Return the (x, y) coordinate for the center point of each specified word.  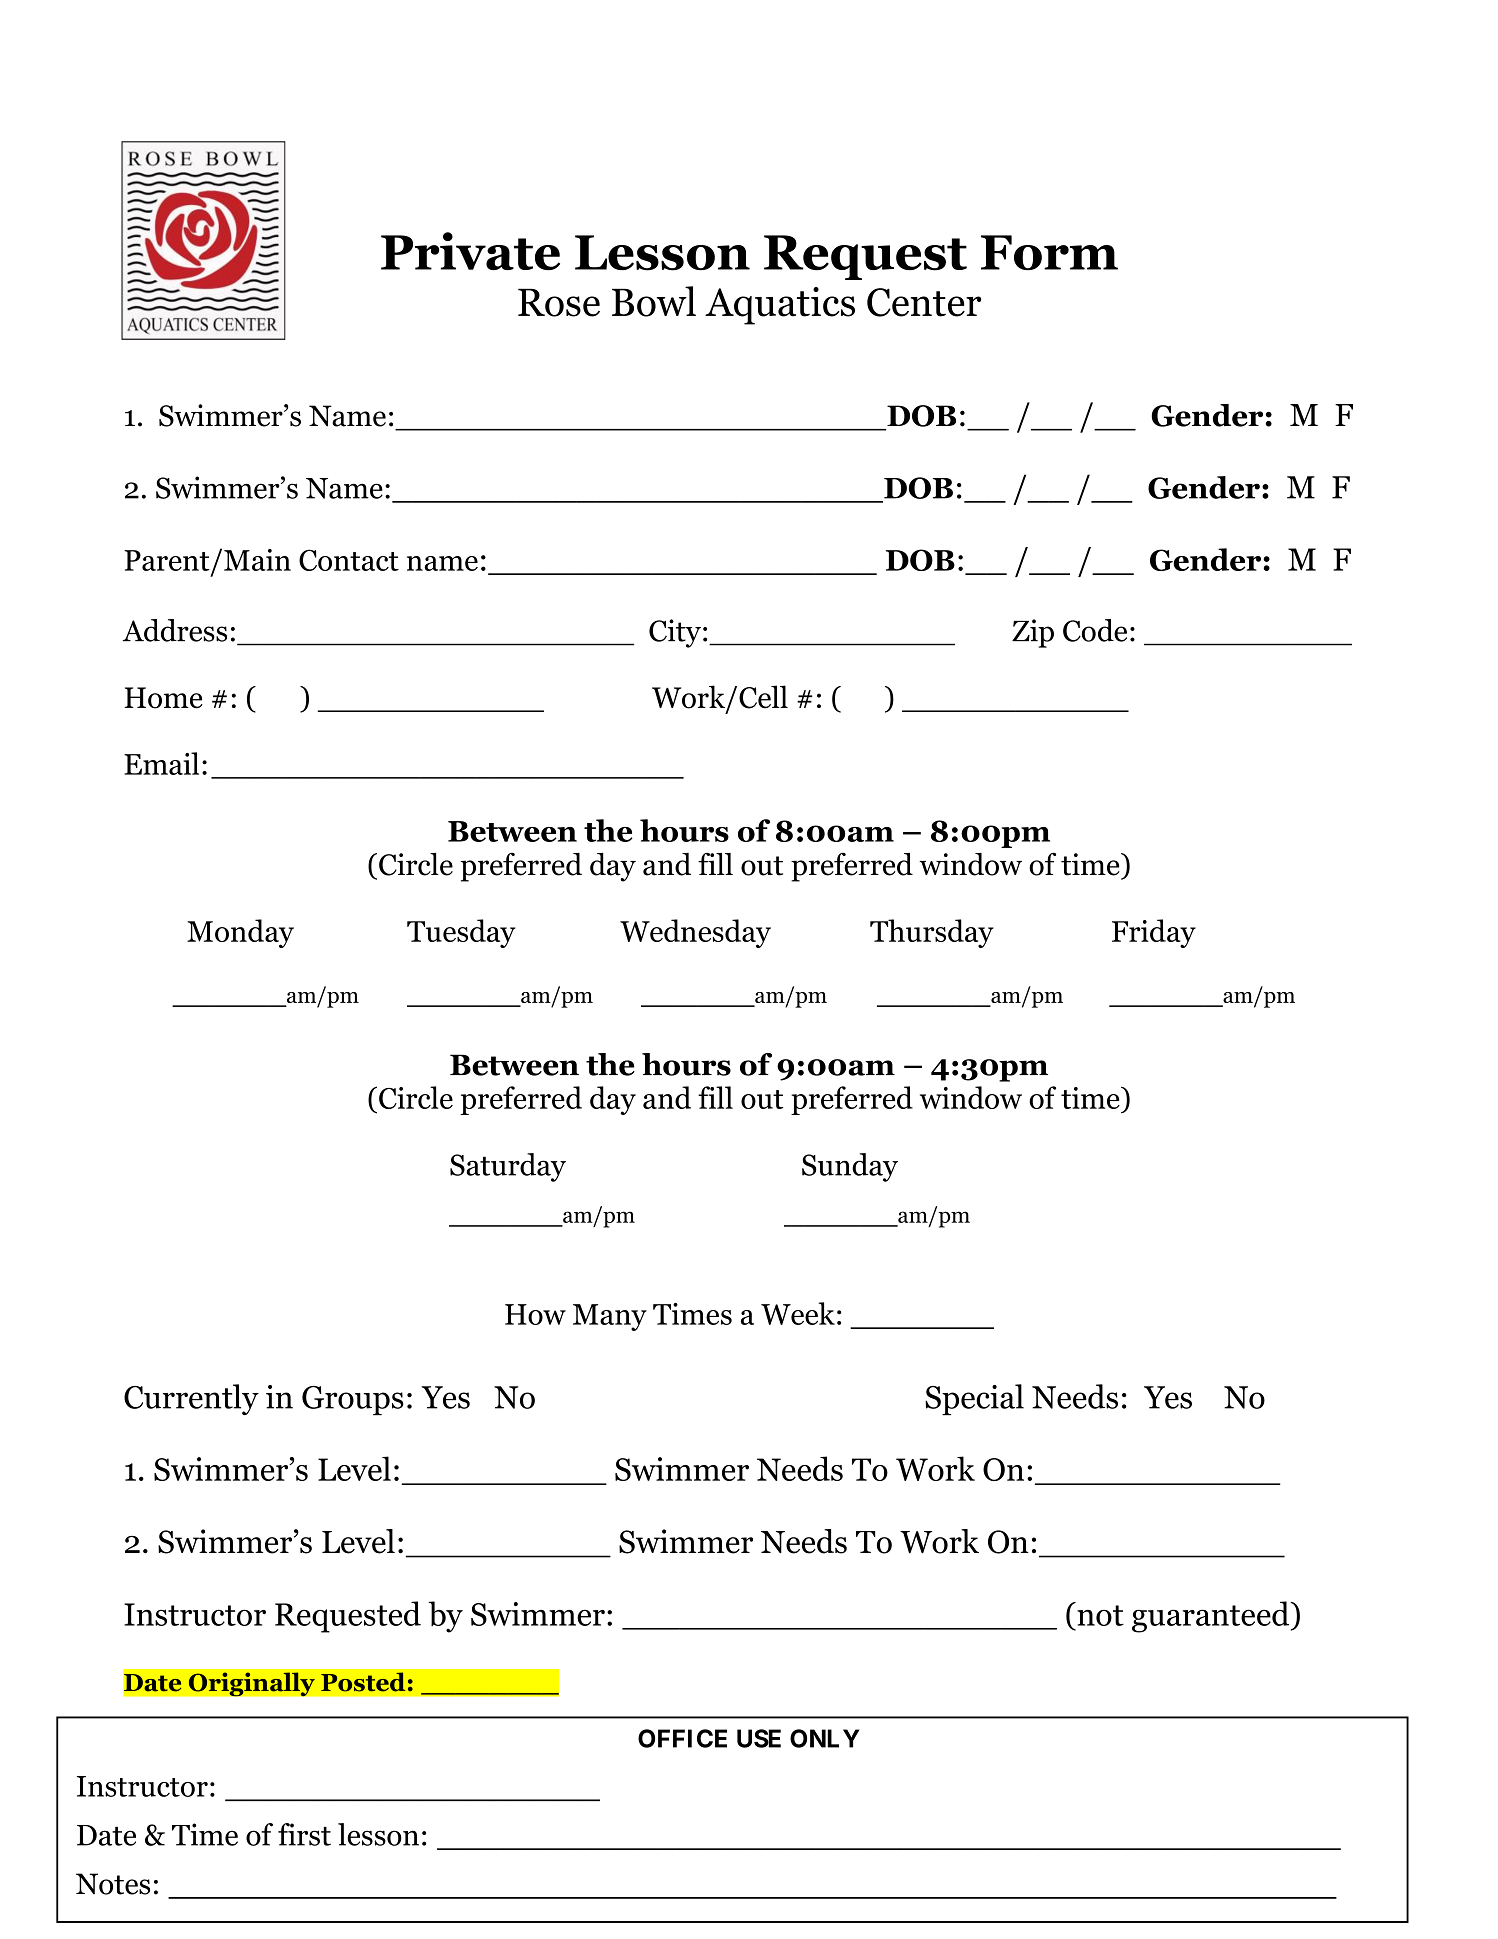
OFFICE (682, 1738)
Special (974, 1400)
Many (610, 1317)
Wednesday (695, 933)
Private (470, 251)
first (304, 1834)
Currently (191, 1399)
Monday (240, 933)
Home (163, 698)
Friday (1154, 933)
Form (1049, 253)
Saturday (508, 1167)
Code (1095, 630)
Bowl (654, 301)
